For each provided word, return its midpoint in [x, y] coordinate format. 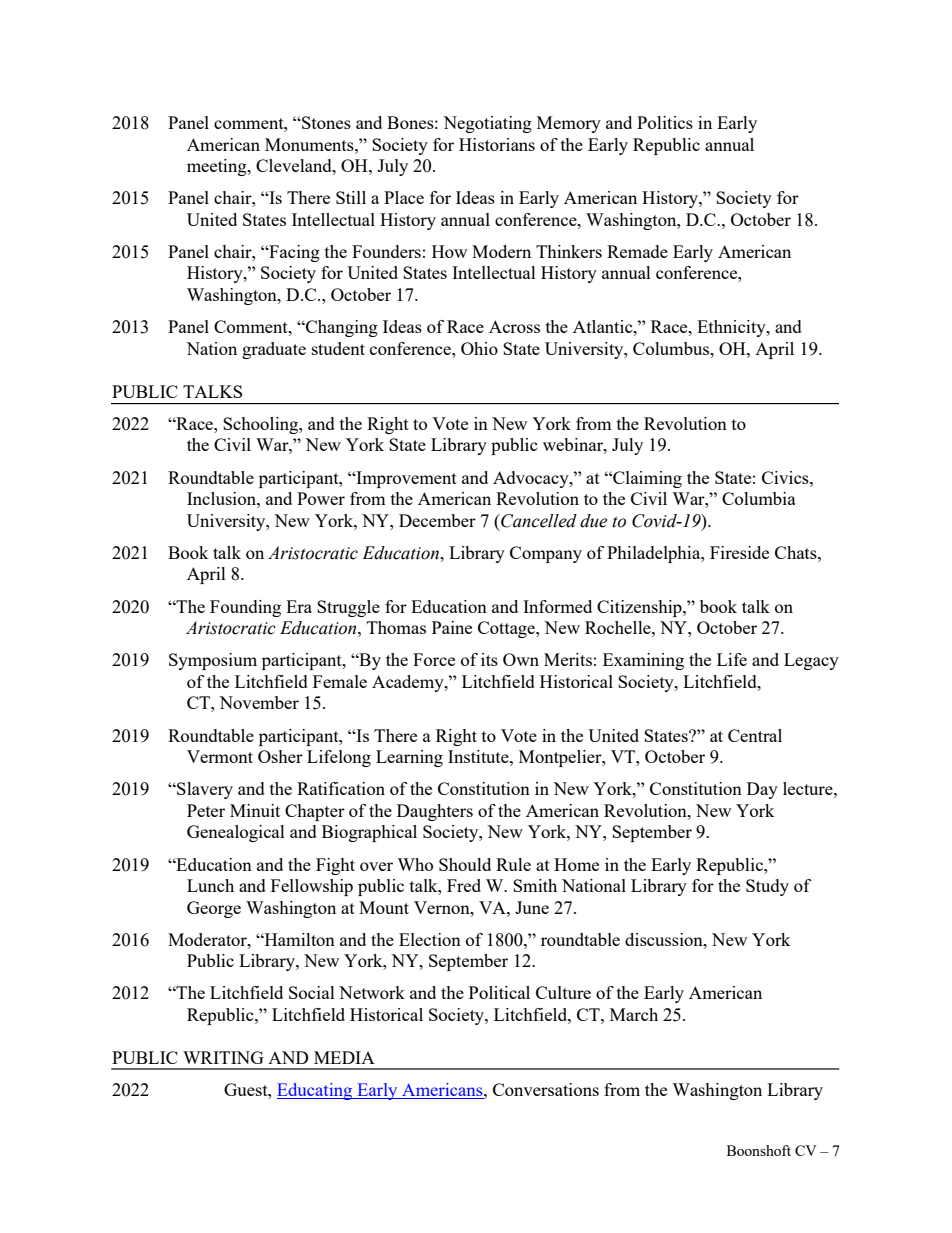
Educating [316, 1091]
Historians [497, 144]
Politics [665, 122]
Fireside [739, 552]
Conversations [546, 1089]
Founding [245, 608]
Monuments [310, 144]
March [634, 1014]
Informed [557, 606]
